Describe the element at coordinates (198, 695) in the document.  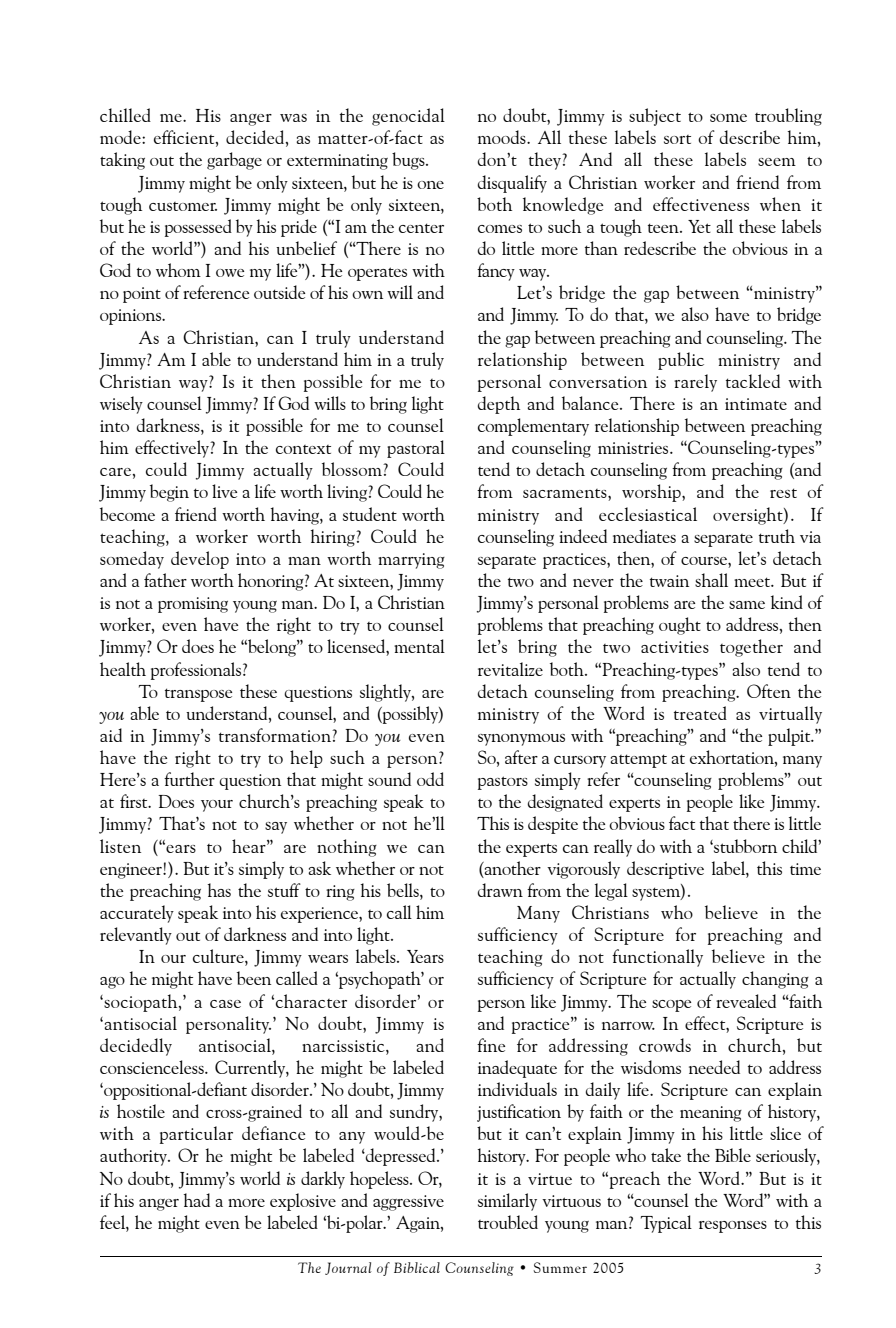
I see `transpose` at that location.
